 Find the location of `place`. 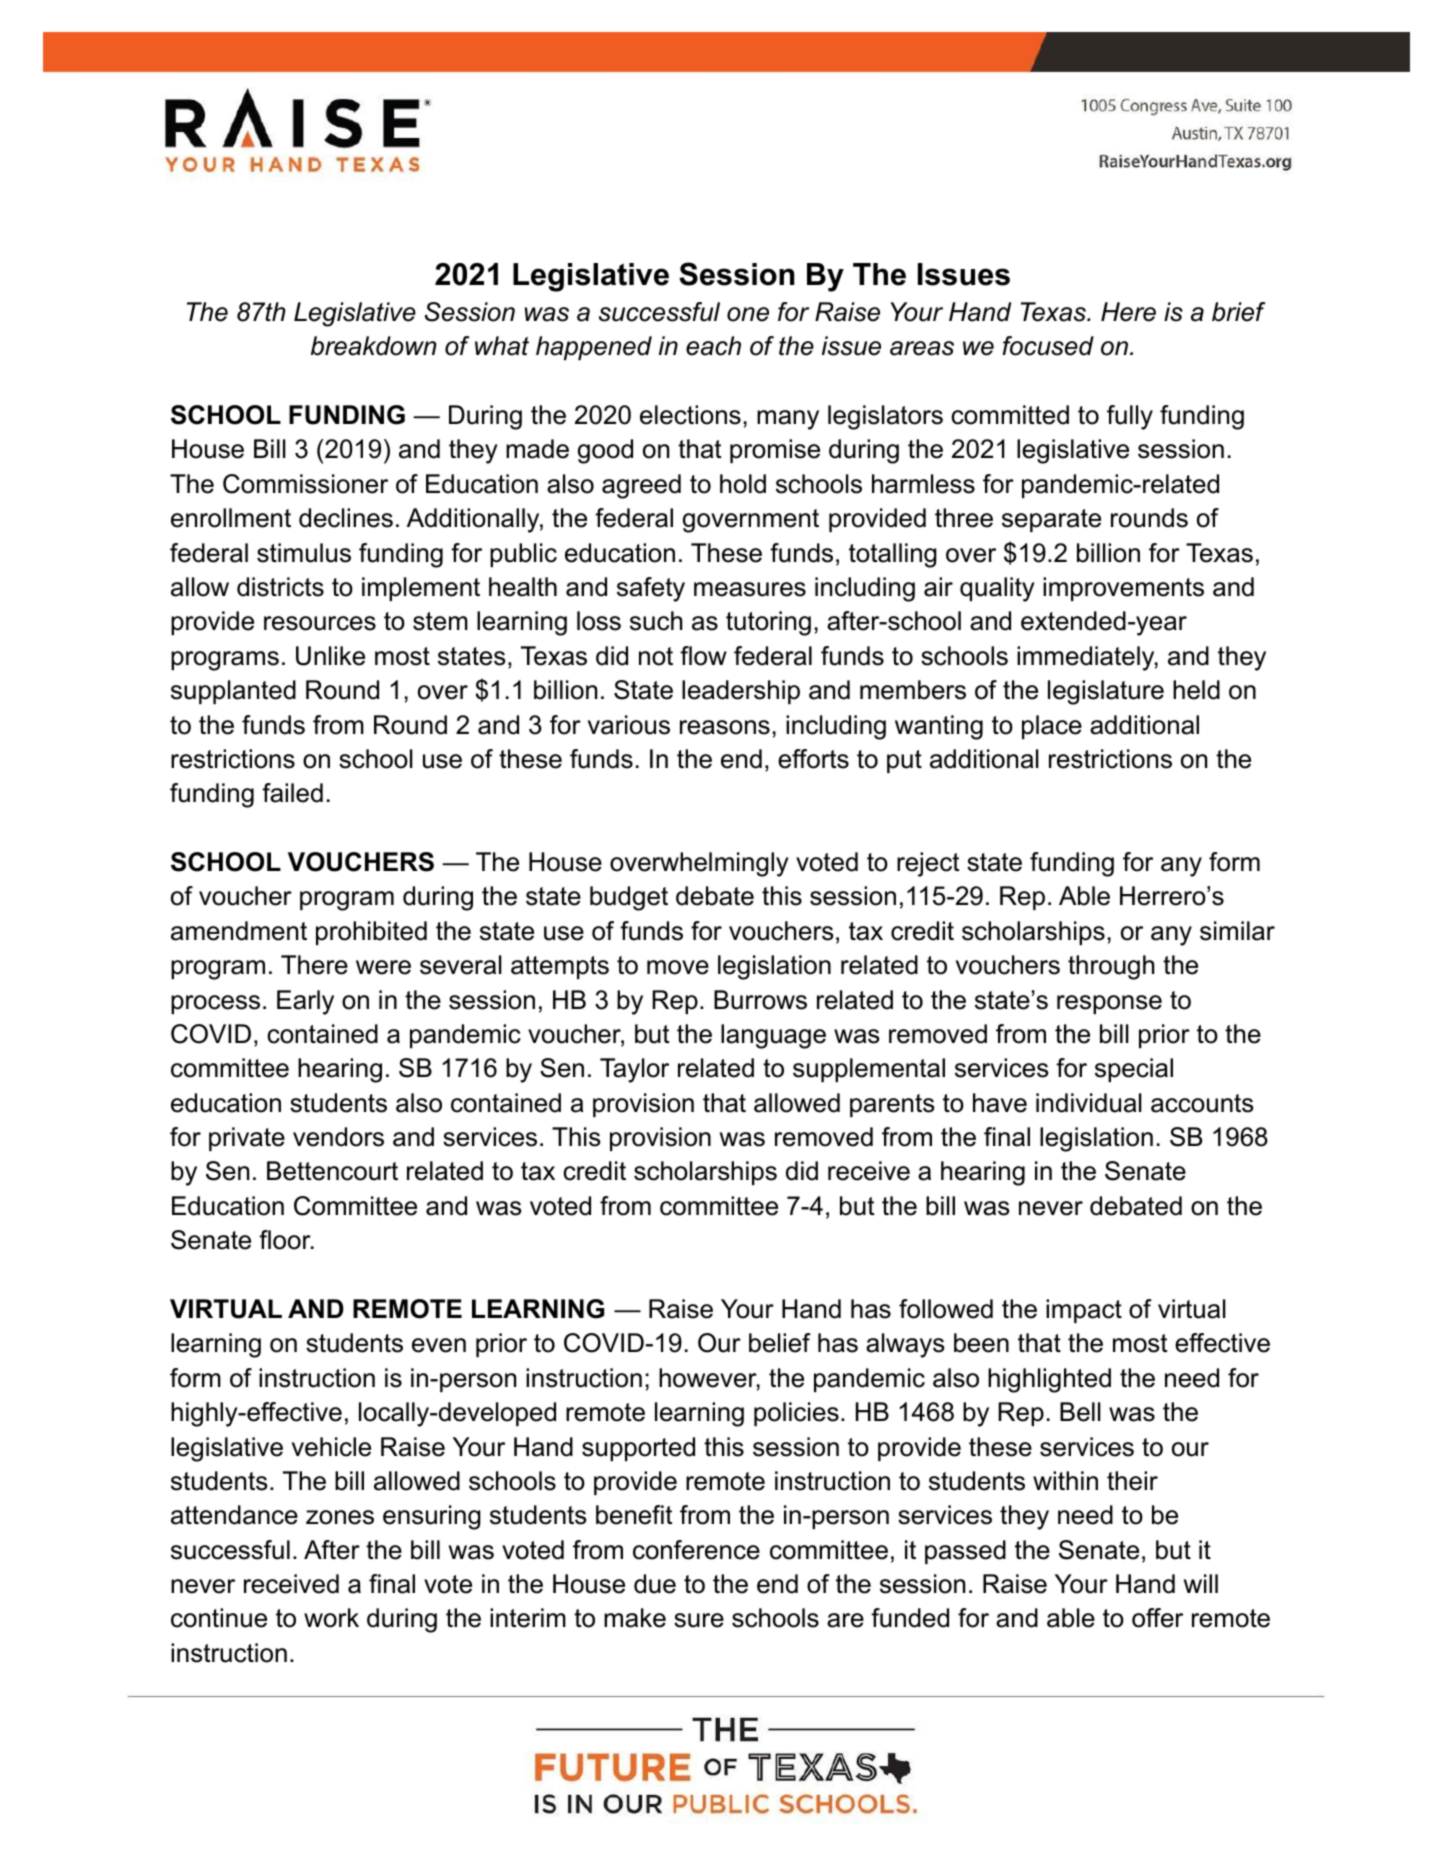

place is located at coordinates (1052, 727).
